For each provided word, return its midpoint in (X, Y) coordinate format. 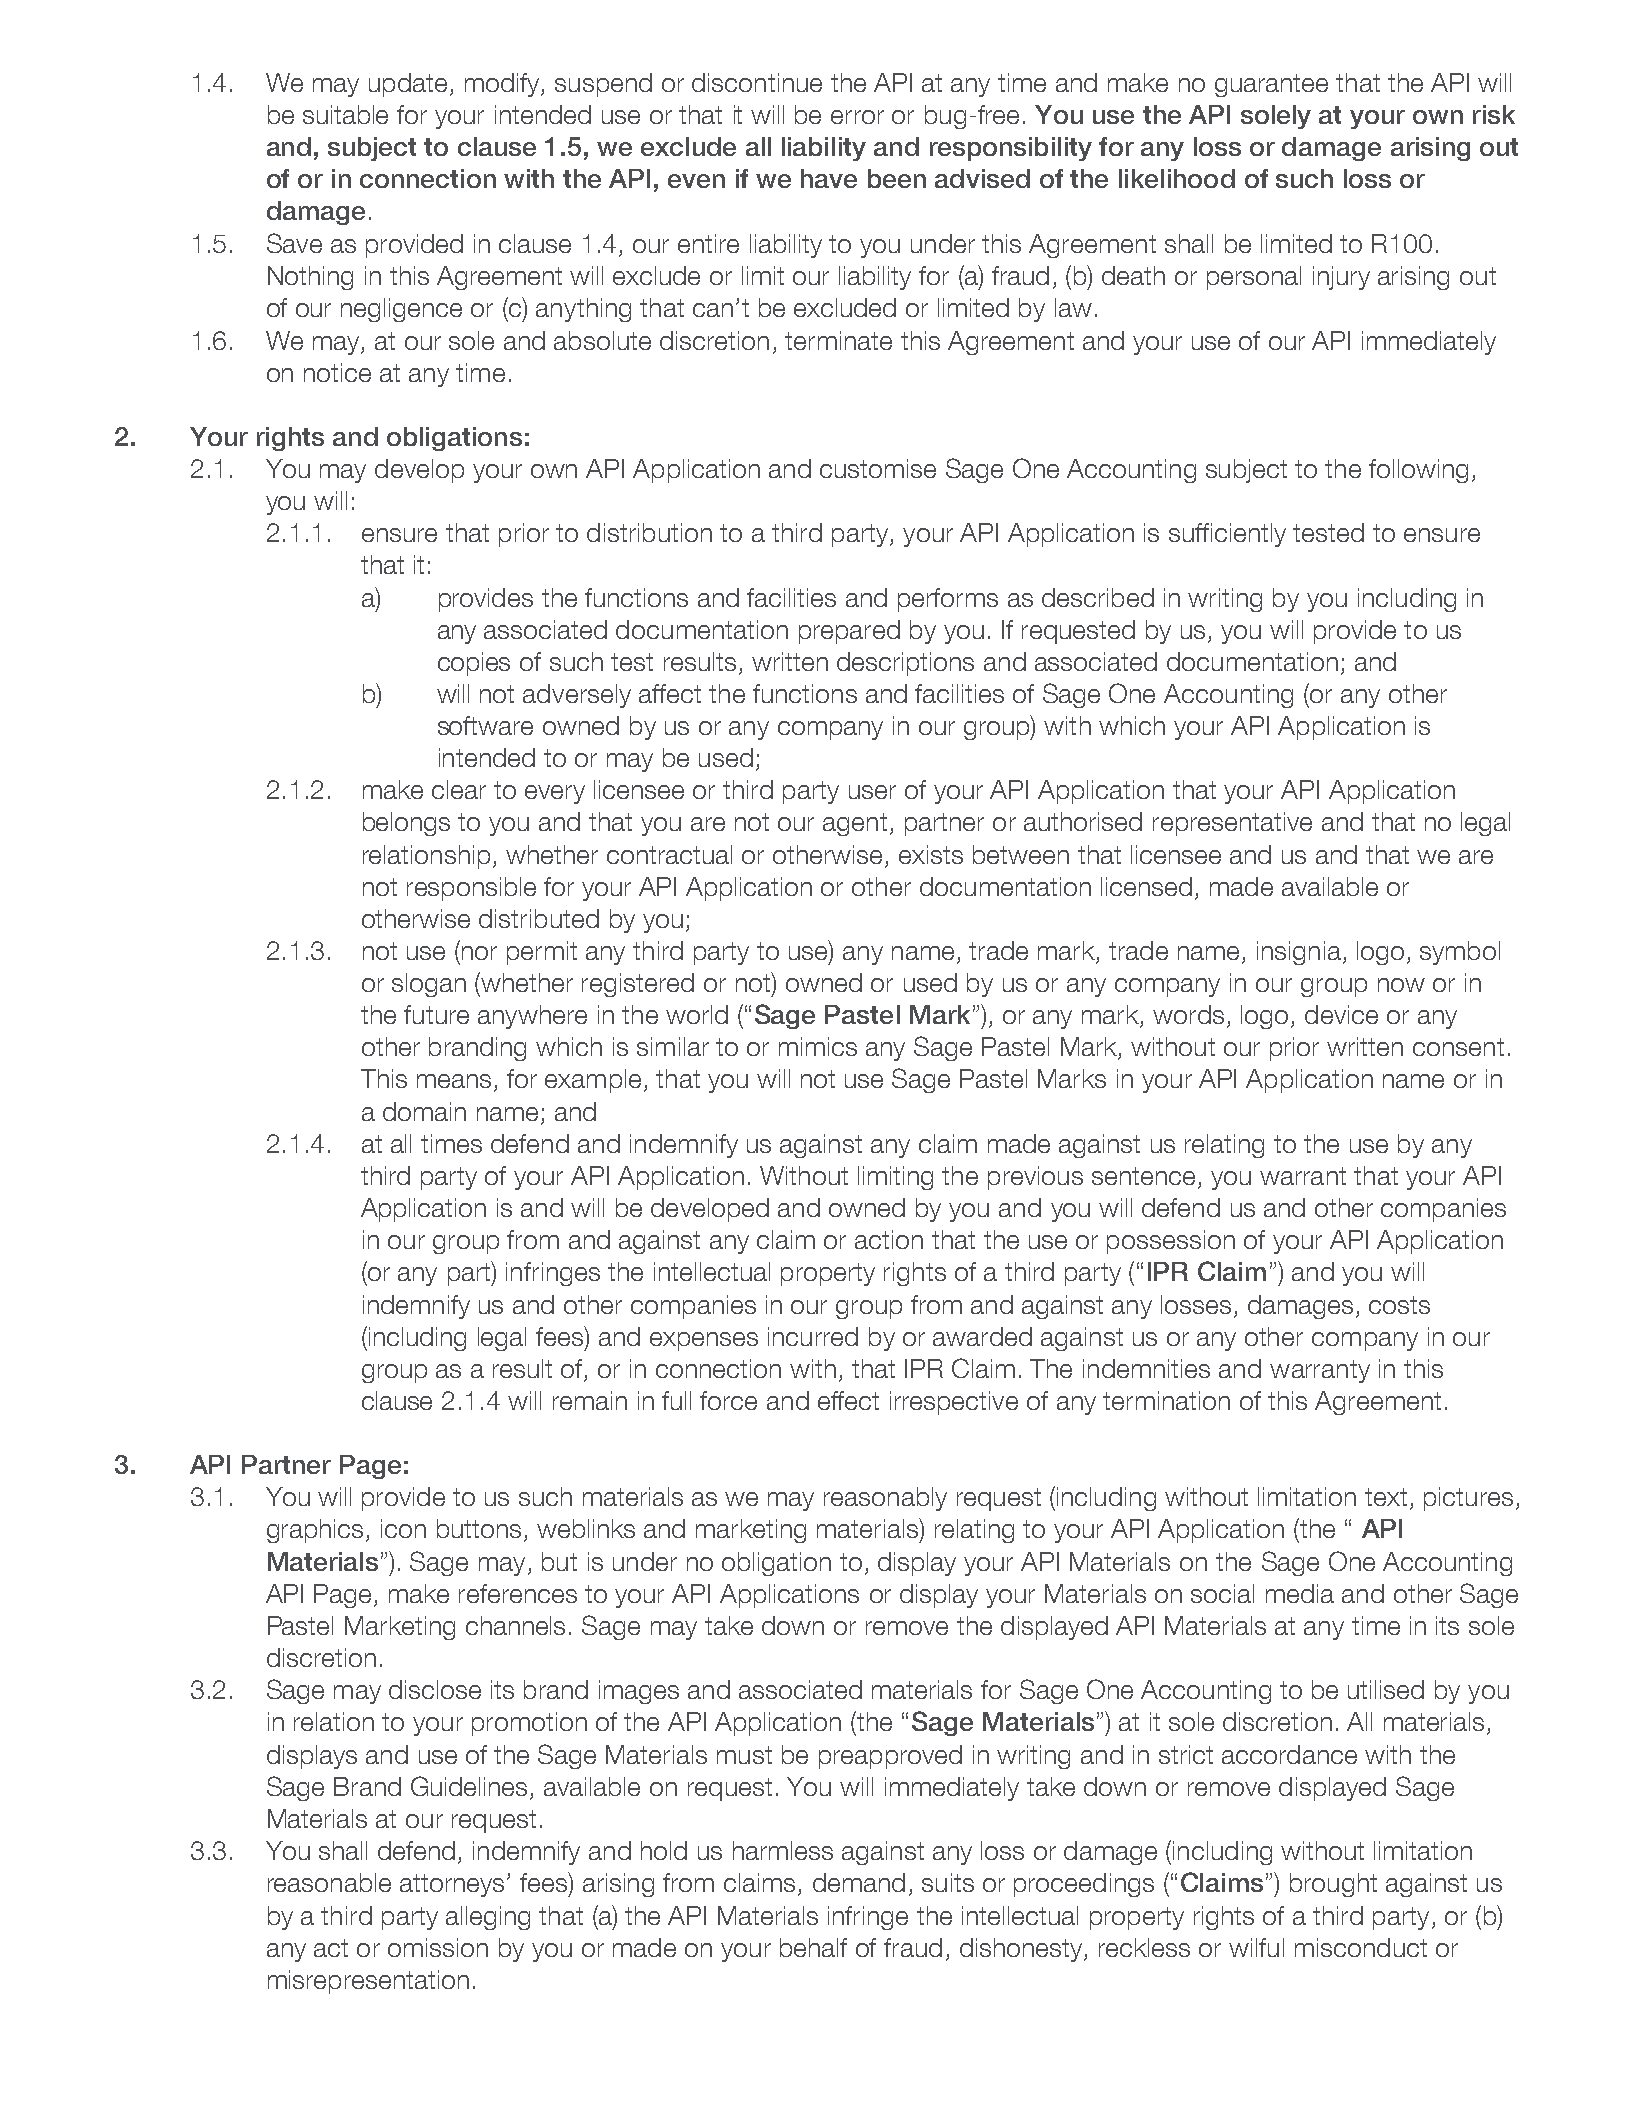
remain (590, 1400)
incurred (813, 1336)
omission (438, 1947)
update (408, 85)
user (872, 792)
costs (1399, 1305)
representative (1232, 824)
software (485, 725)
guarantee (1271, 85)
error (857, 117)
